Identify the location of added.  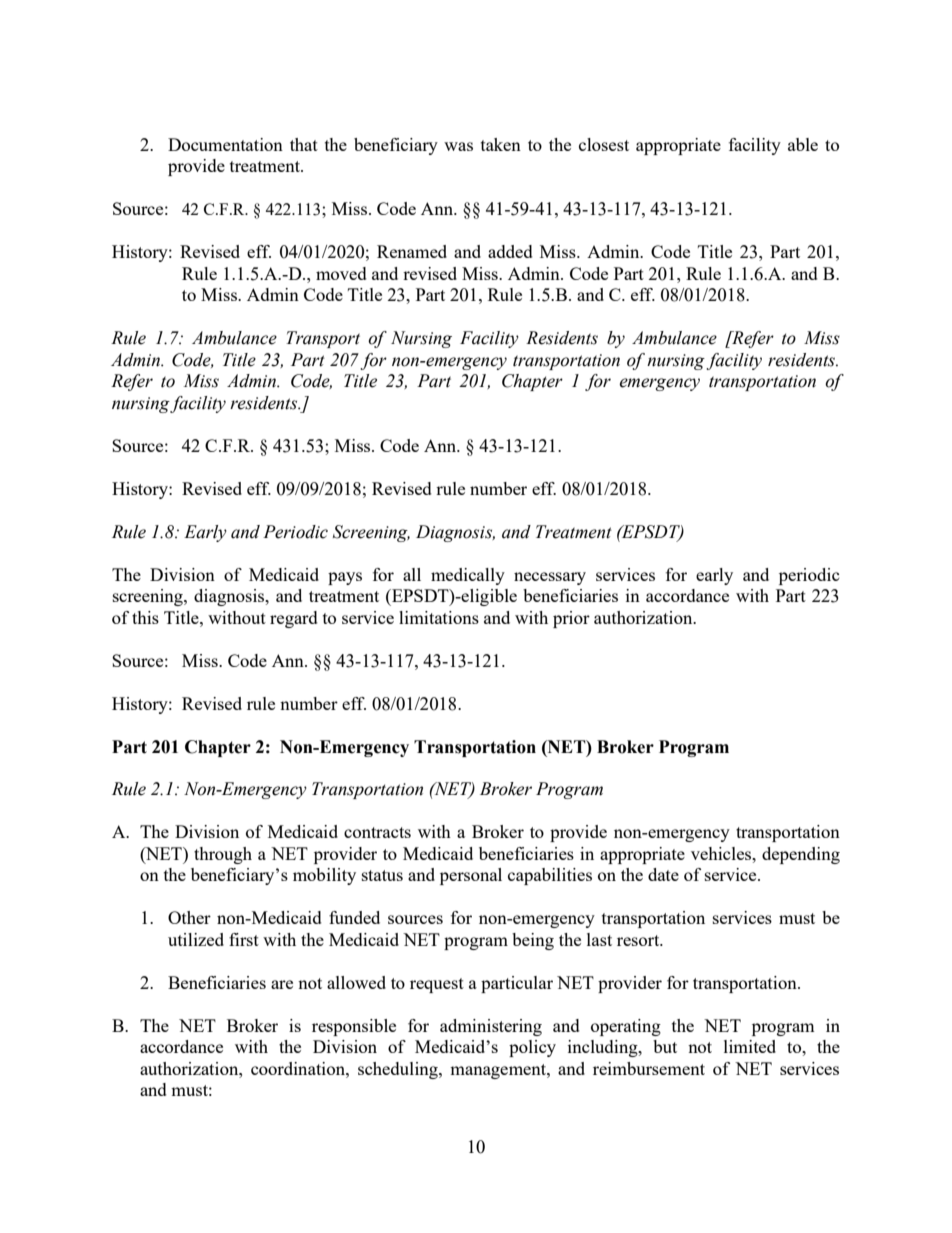
(510, 251).
